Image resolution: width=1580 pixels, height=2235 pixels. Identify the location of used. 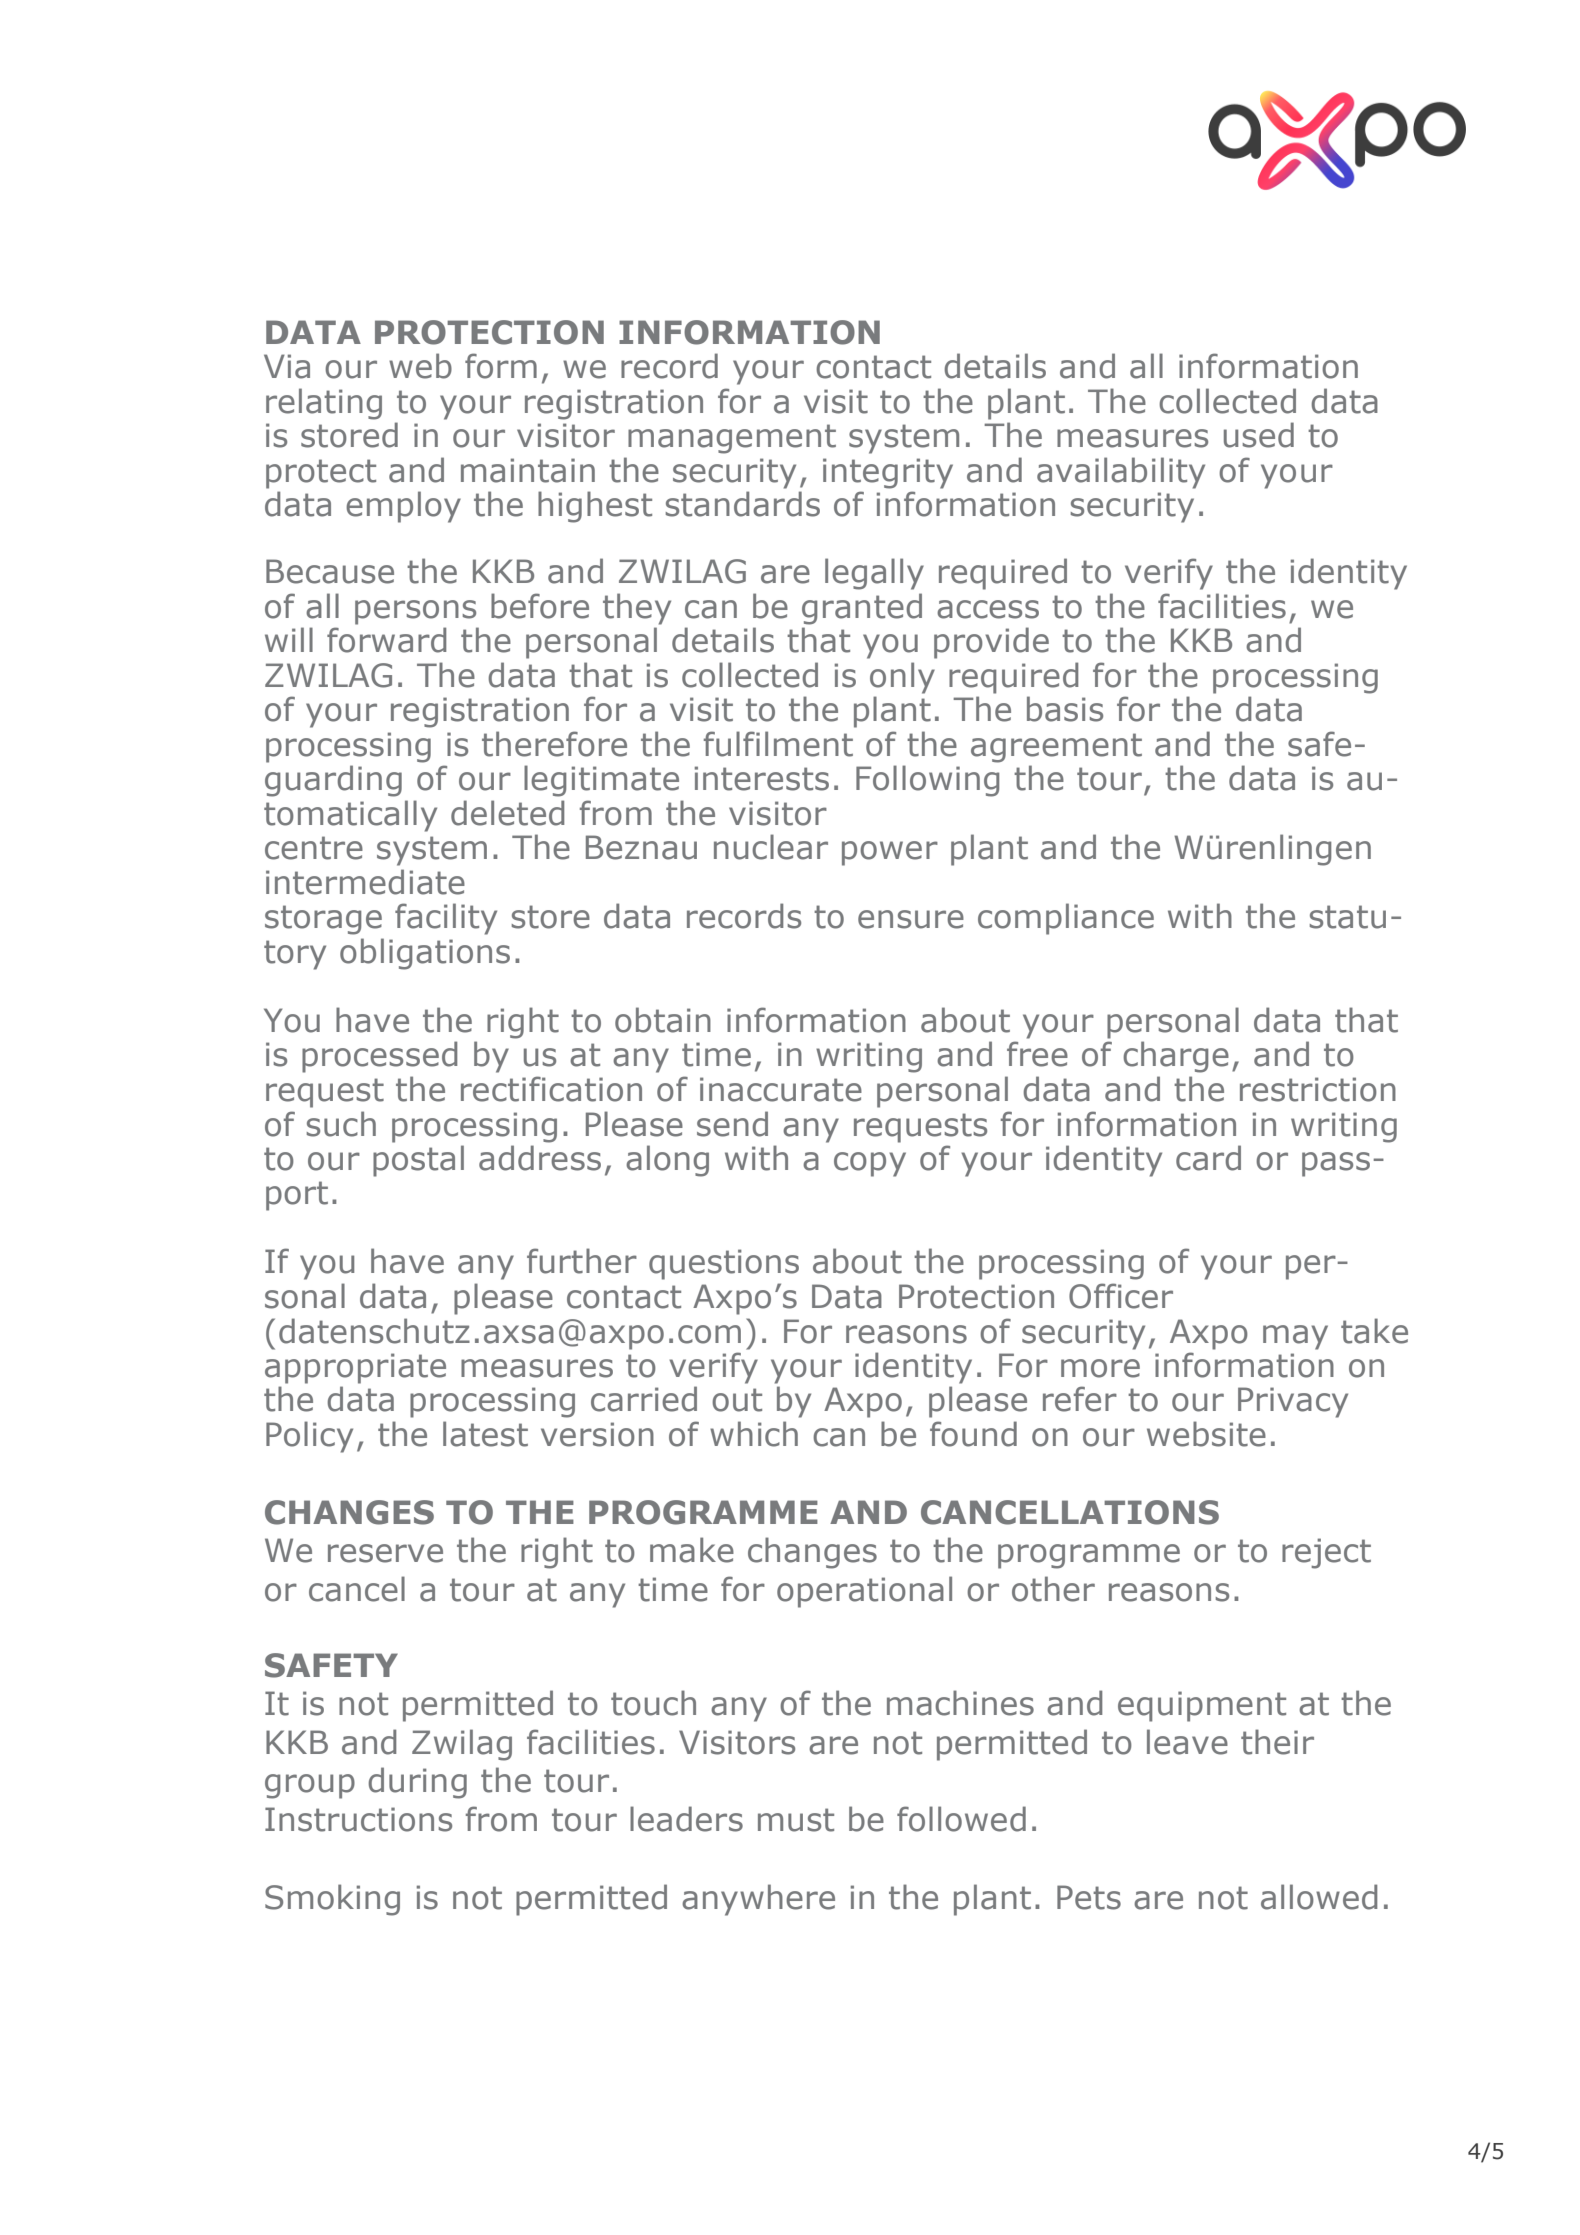
(1259, 435).
